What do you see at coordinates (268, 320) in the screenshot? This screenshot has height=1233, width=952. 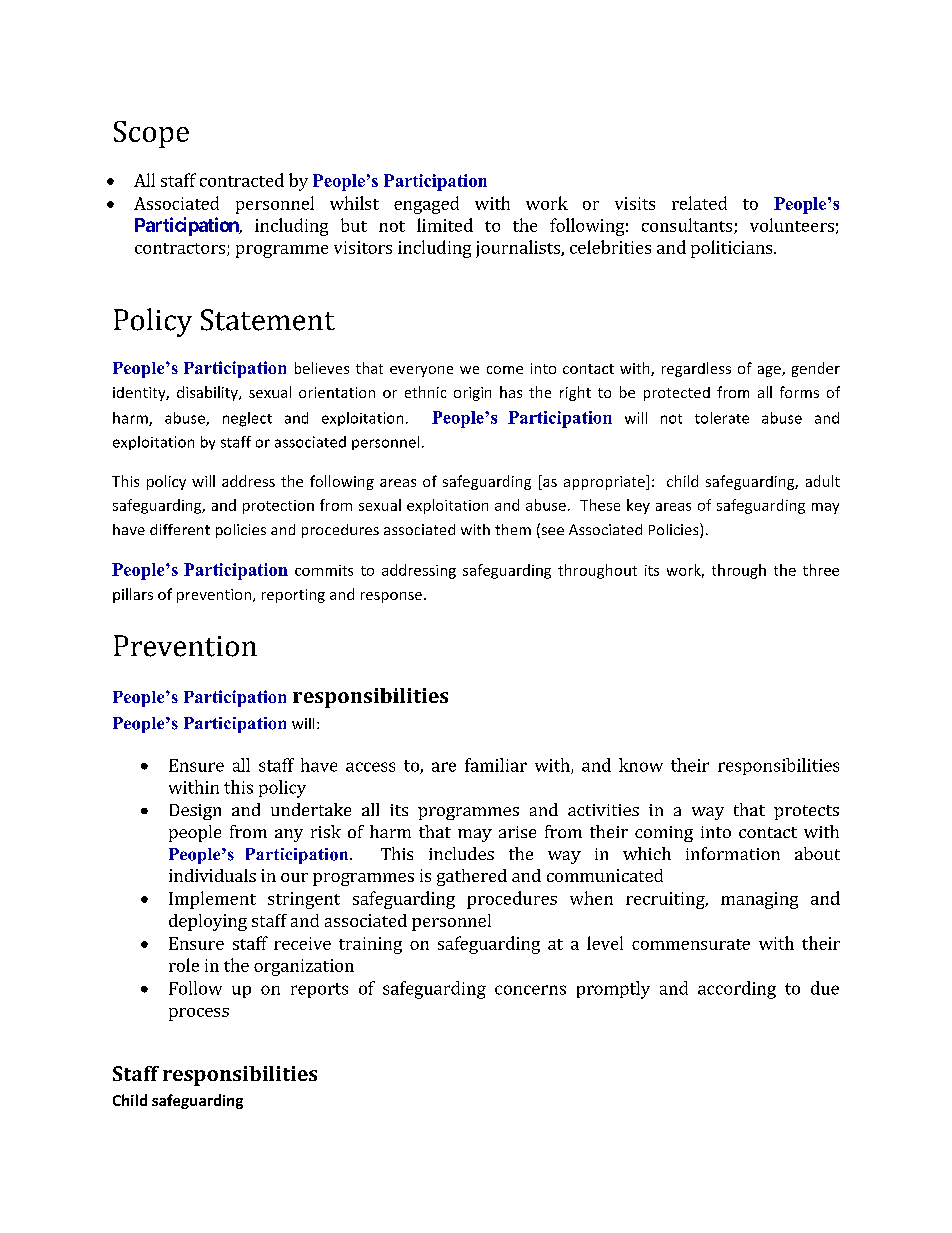 I see `Statement` at bounding box center [268, 320].
